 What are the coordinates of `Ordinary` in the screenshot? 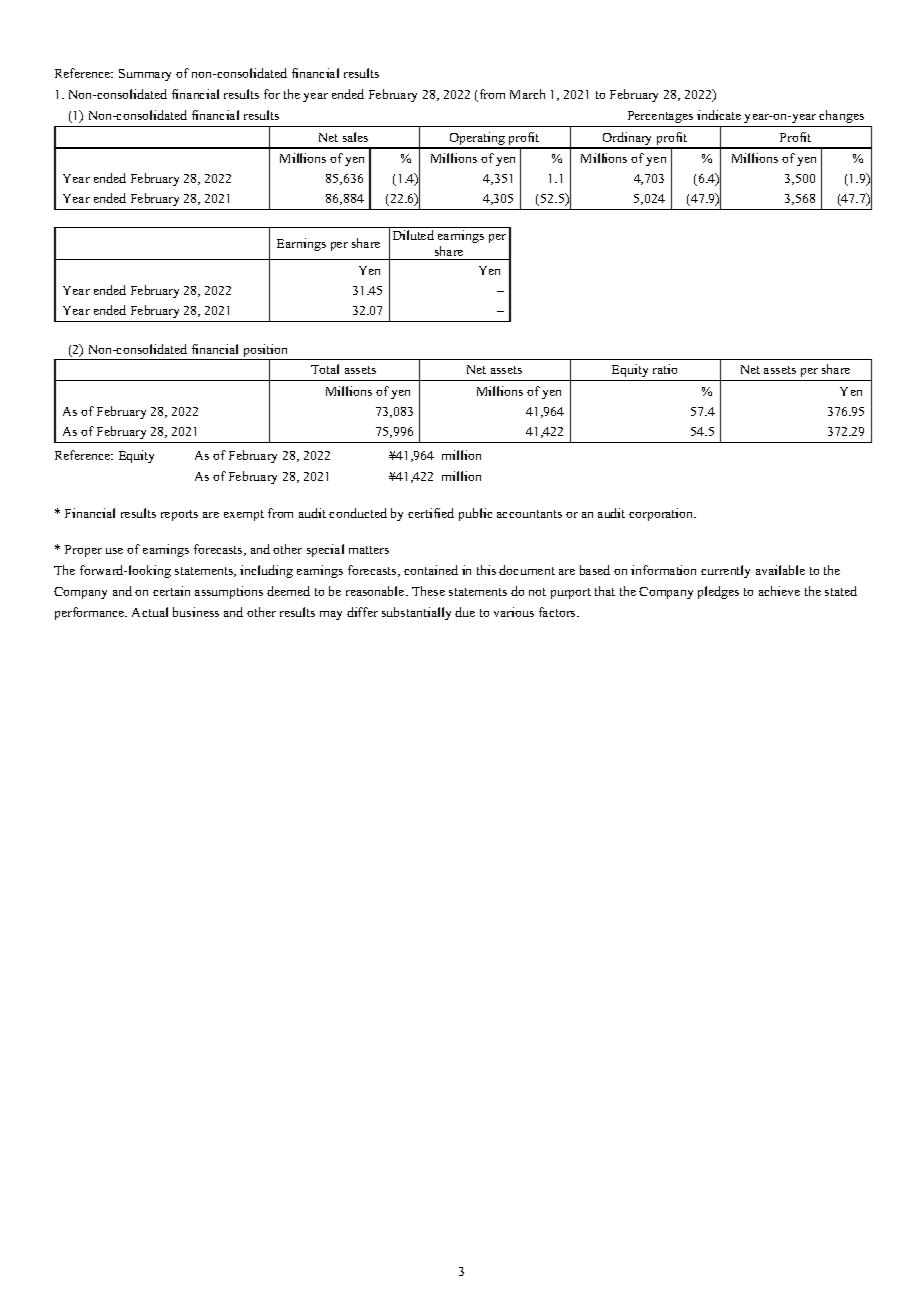 It's located at (628, 140).
